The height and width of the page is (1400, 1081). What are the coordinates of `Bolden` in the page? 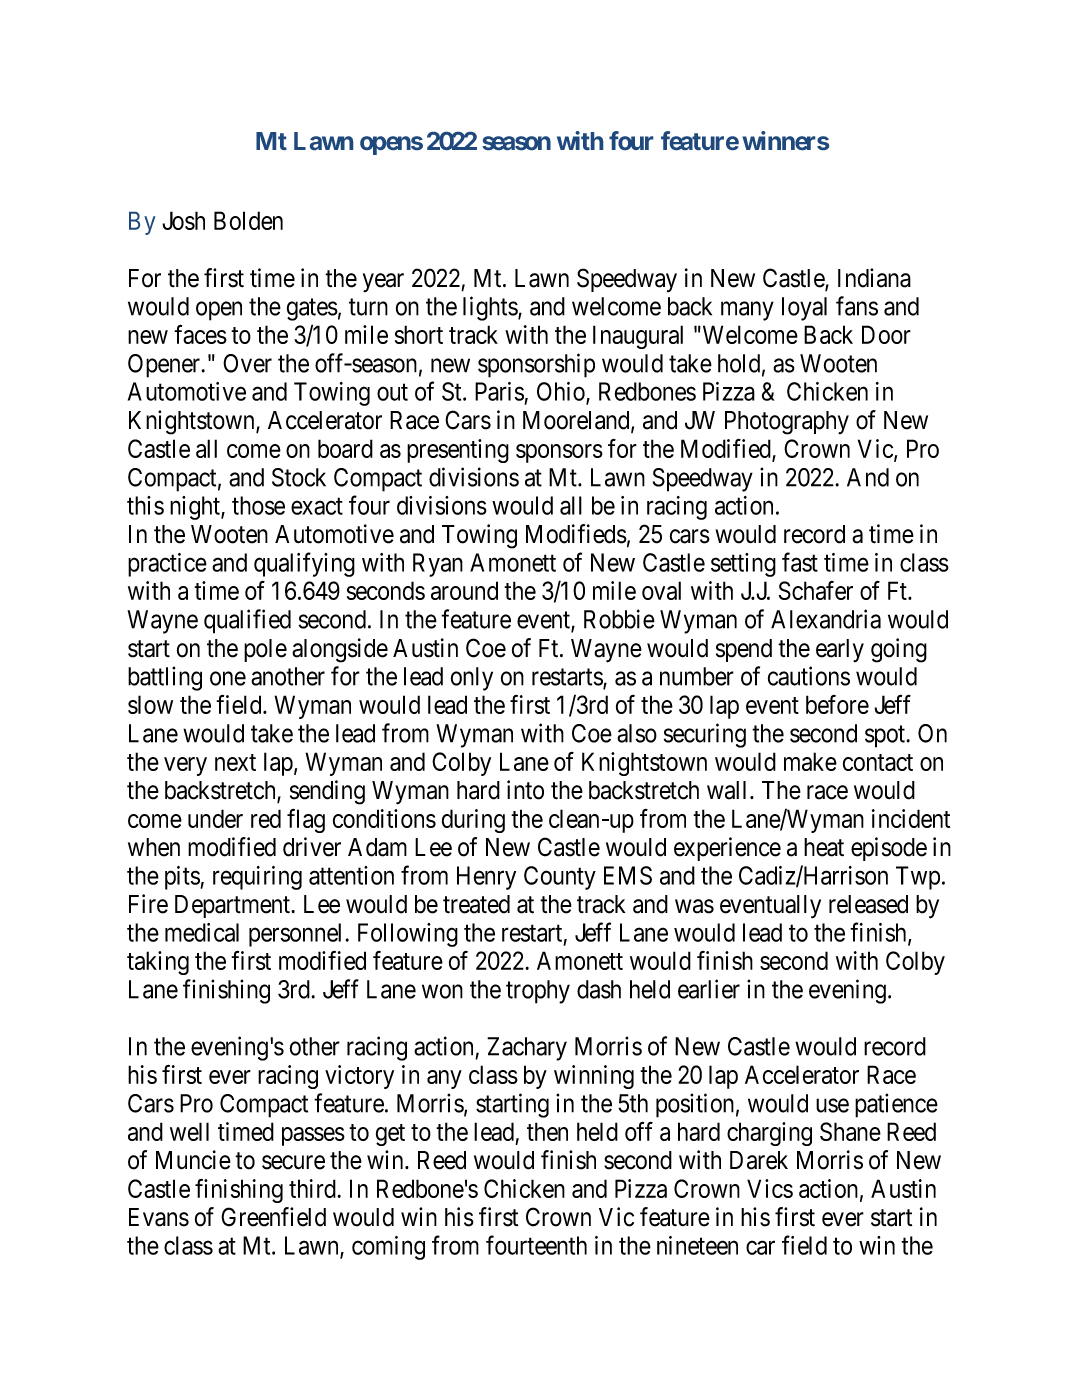 It's located at (248, 220).
